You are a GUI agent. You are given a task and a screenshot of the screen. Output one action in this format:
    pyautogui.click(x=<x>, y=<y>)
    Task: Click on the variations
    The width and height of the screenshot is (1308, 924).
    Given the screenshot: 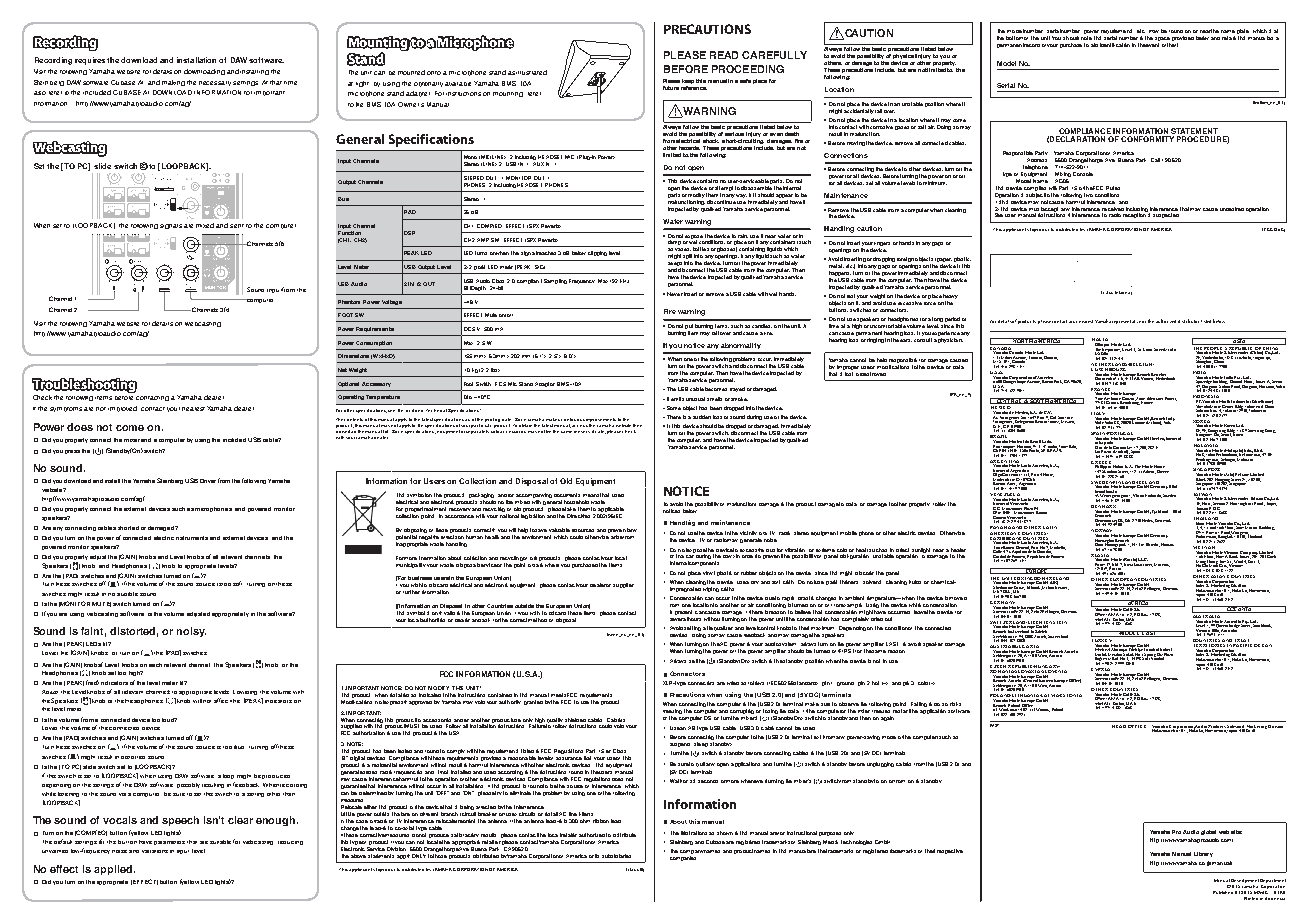 What is the action you would take?
    pyautogui.click(x=155, y=851)
